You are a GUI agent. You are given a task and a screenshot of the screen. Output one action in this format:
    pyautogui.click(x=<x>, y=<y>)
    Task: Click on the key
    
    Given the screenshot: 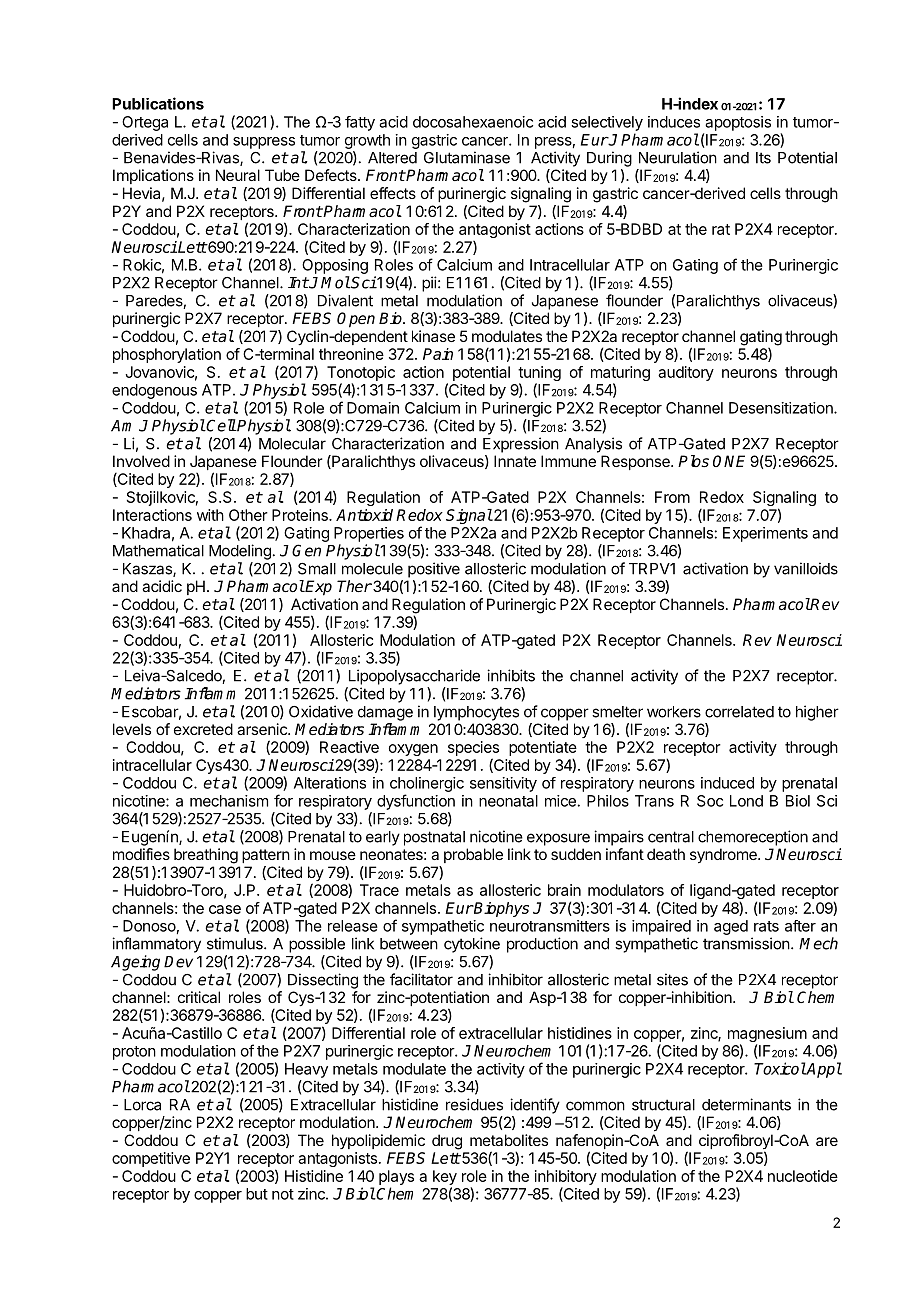 What is the action you would take?
    pyautogui.click(x=445, y=1177)
